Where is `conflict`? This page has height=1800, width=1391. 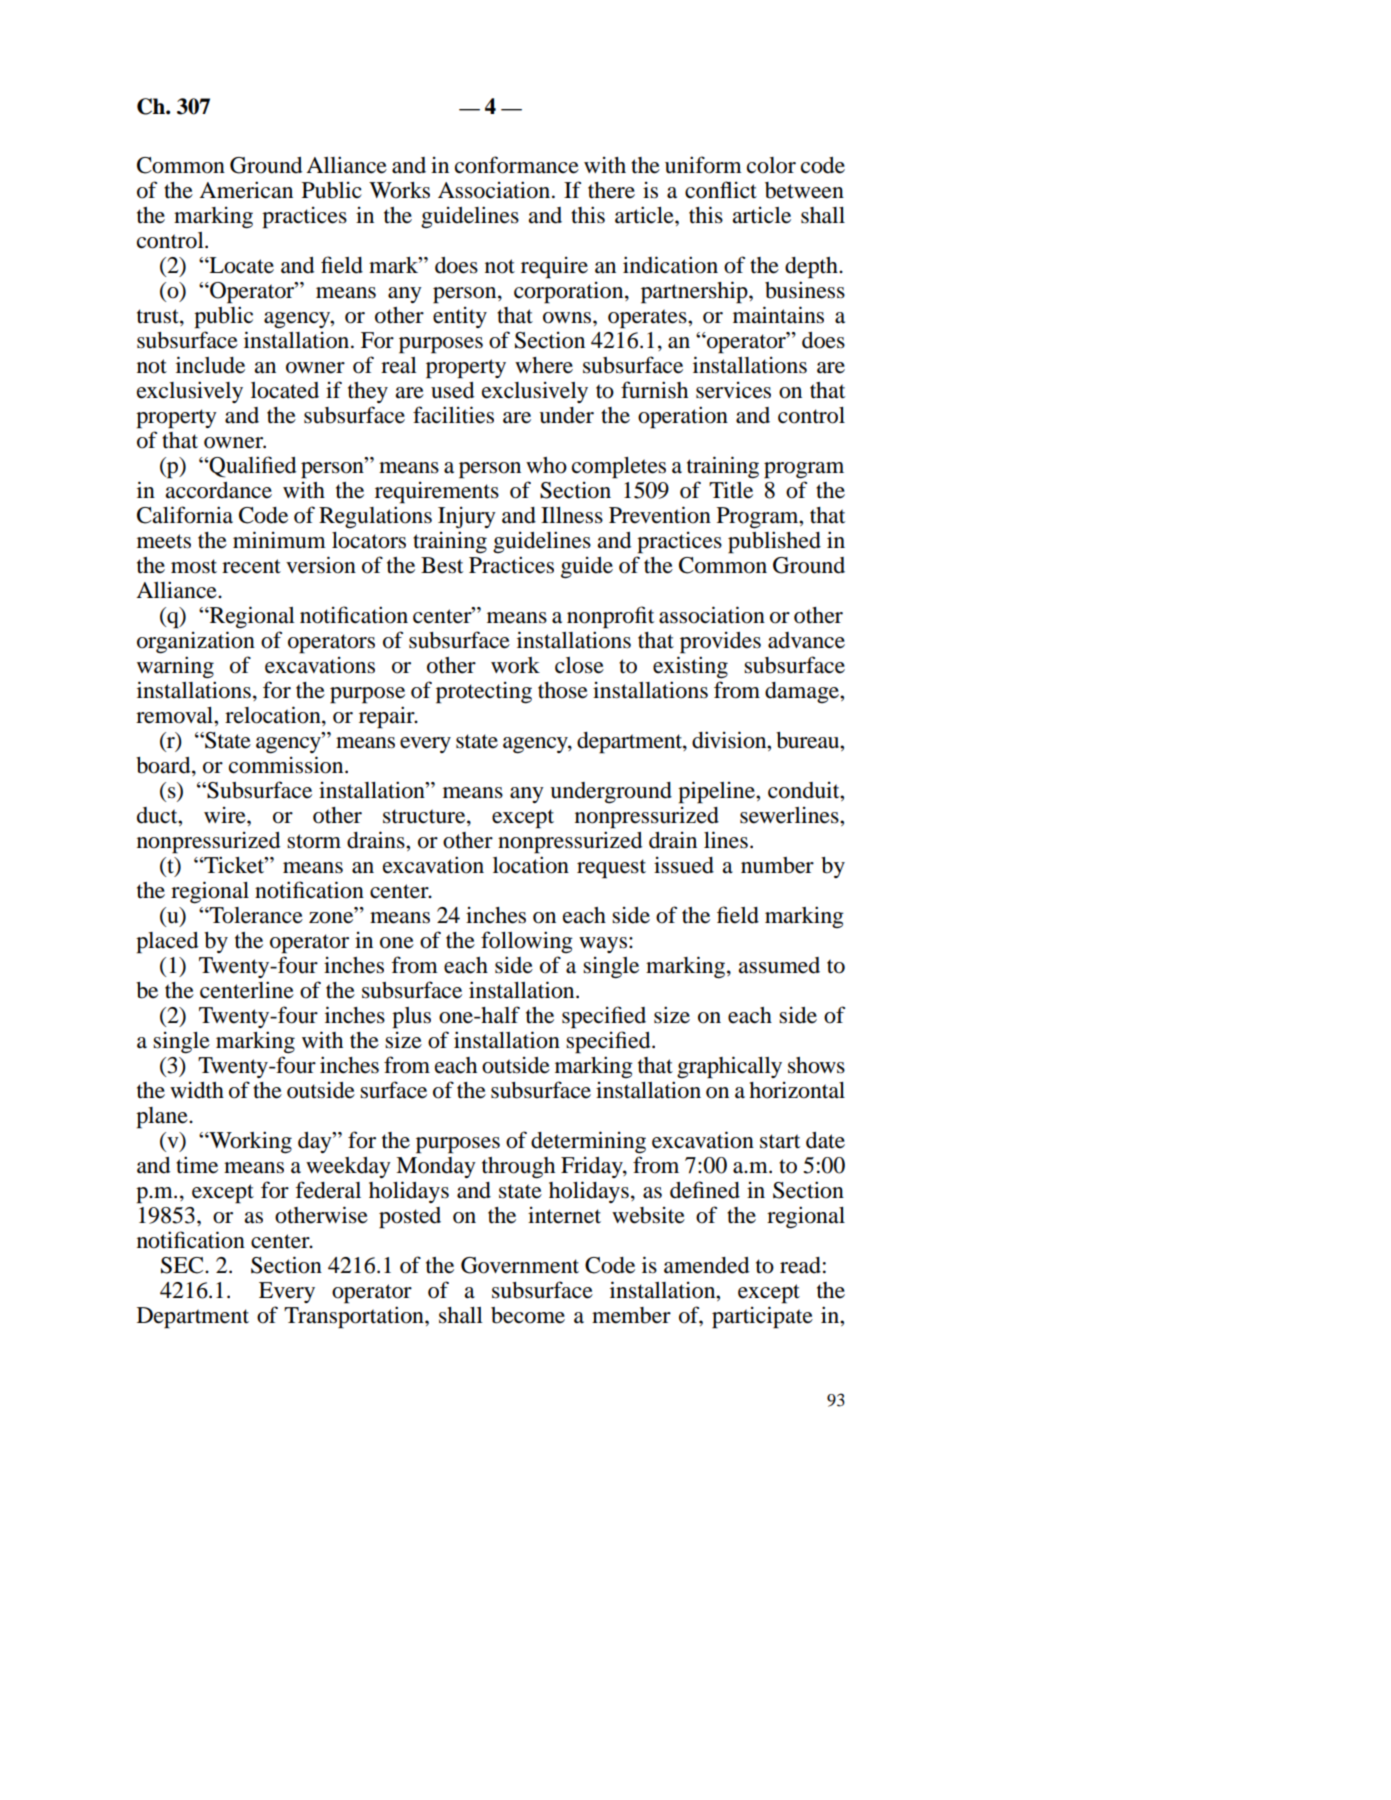
conflict is located at coordinates (721, 190).
